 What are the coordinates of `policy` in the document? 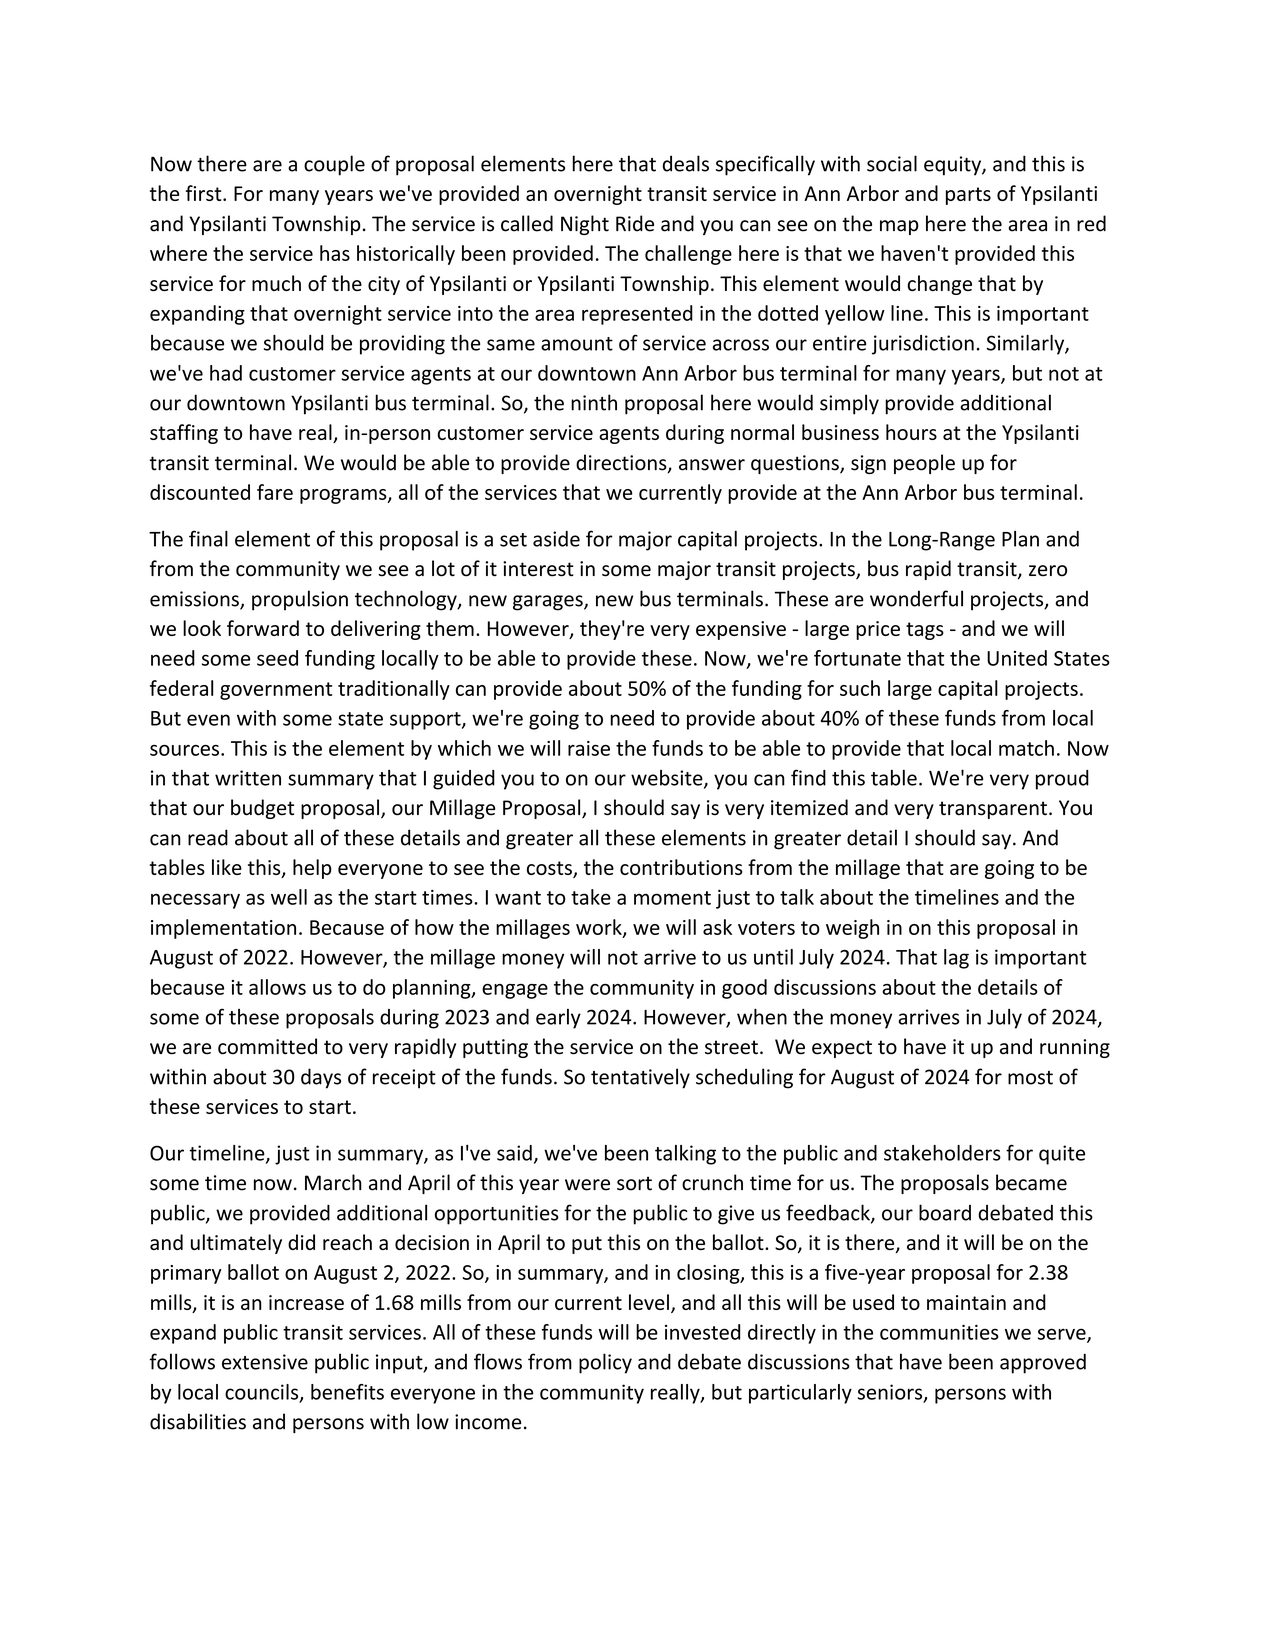 It's located at (605, 1363).
